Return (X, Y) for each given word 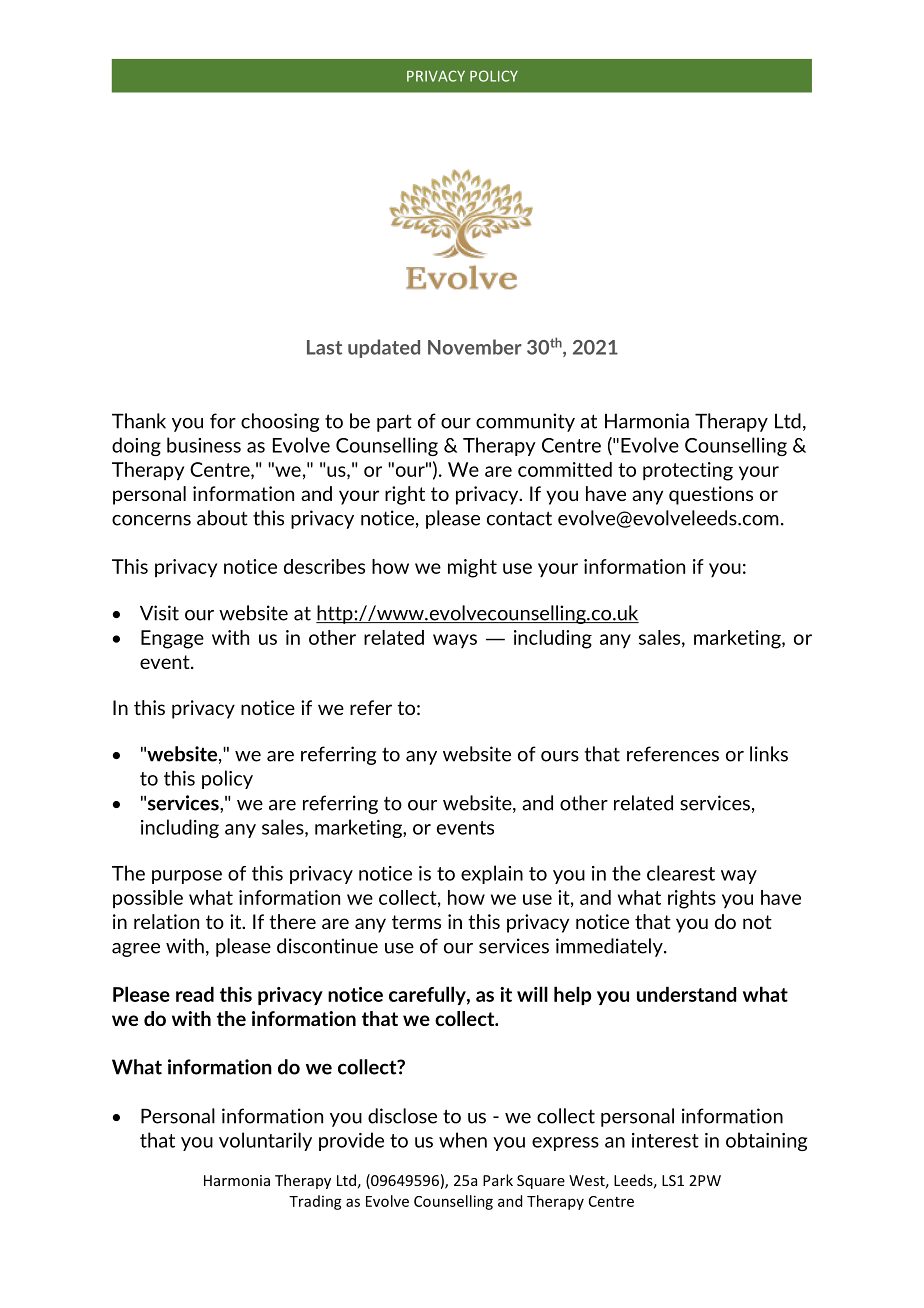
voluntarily (265, 1141)
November (475, 347)
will (532, 994)
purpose (187, 877)
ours (560, 756)
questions (711, 495)
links (769, 754)
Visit (159, 613)
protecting (688, 471)
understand (686, 994)
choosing (280, 422)
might (472, 568)
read (195, 994)
